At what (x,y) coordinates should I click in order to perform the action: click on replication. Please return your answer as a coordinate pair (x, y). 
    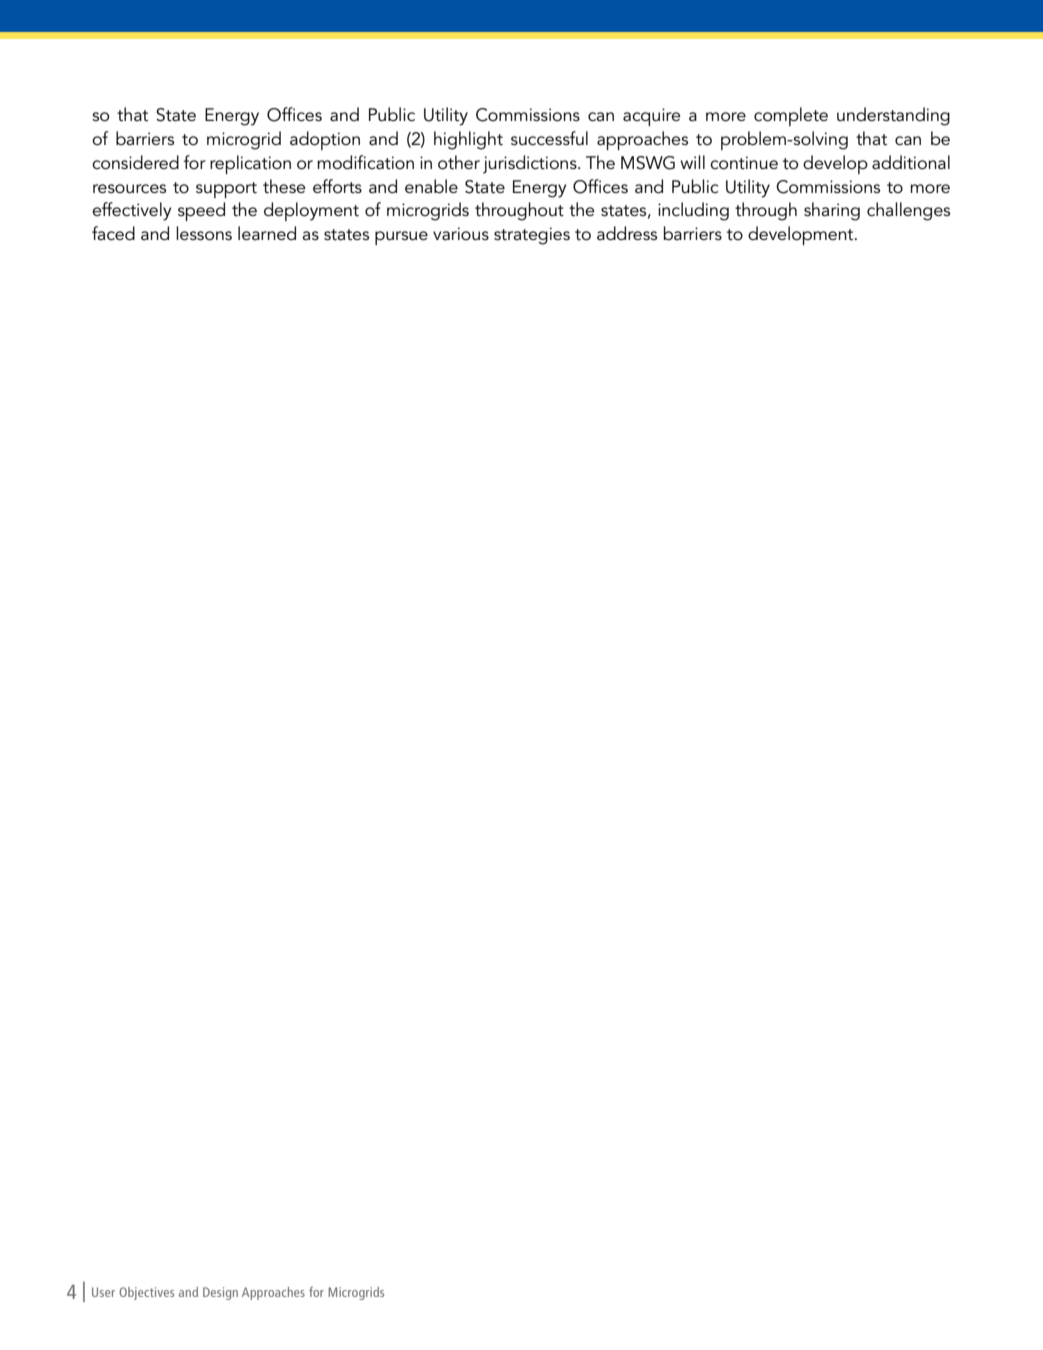
    Looking at the image, I should click on (250, 164).
